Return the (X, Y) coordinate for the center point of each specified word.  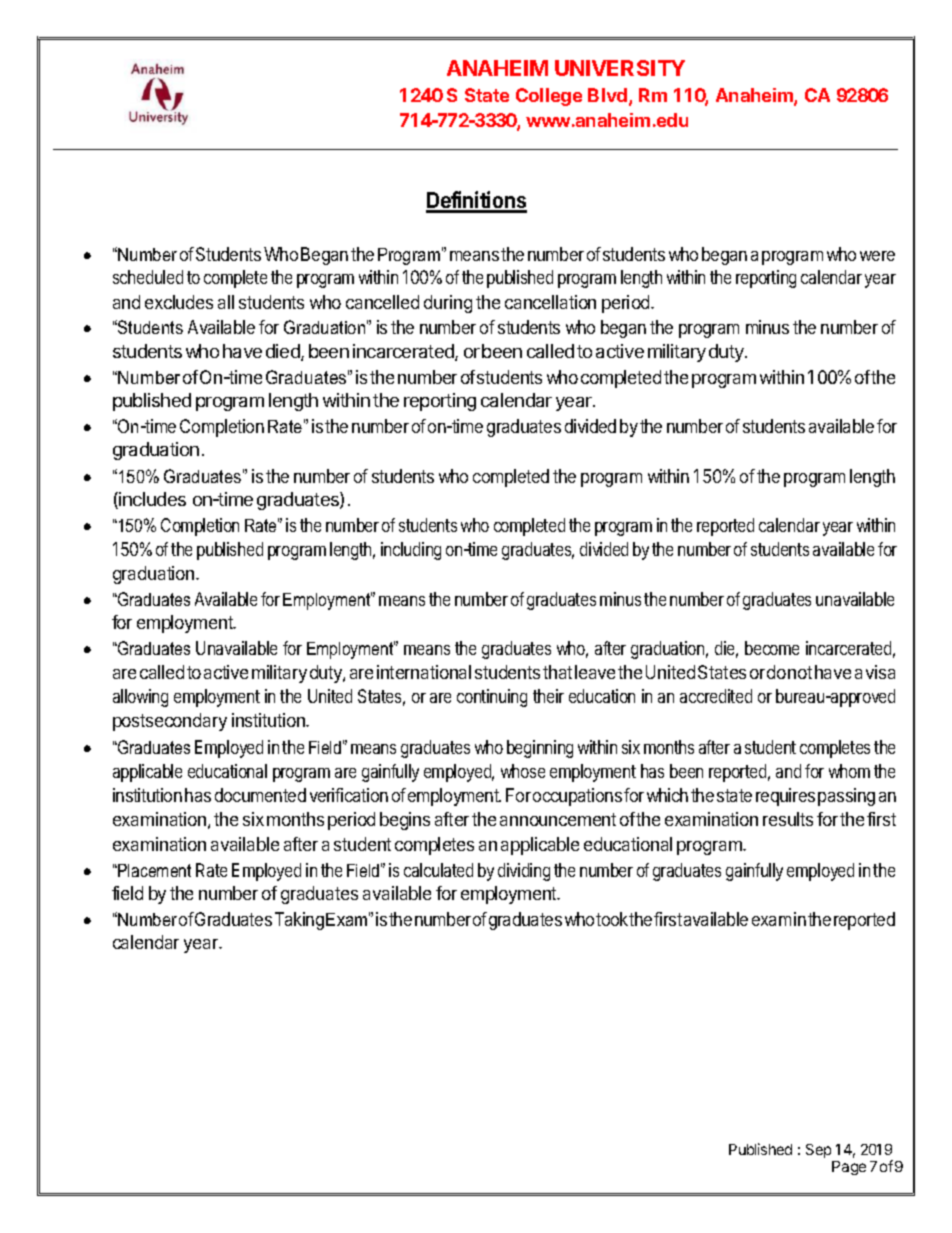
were (877, 256)
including (411, 551)
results (788, 819)
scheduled (148, 277)
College (549, 97)
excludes (179, 302)
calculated (438, 870)
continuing (492, 698)
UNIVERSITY (620, 68)
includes (151, 500)
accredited (716, 696)
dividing (524, 872)
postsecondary (170, 722)
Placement (153, 870)
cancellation (550, 302)
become (772, 648)
